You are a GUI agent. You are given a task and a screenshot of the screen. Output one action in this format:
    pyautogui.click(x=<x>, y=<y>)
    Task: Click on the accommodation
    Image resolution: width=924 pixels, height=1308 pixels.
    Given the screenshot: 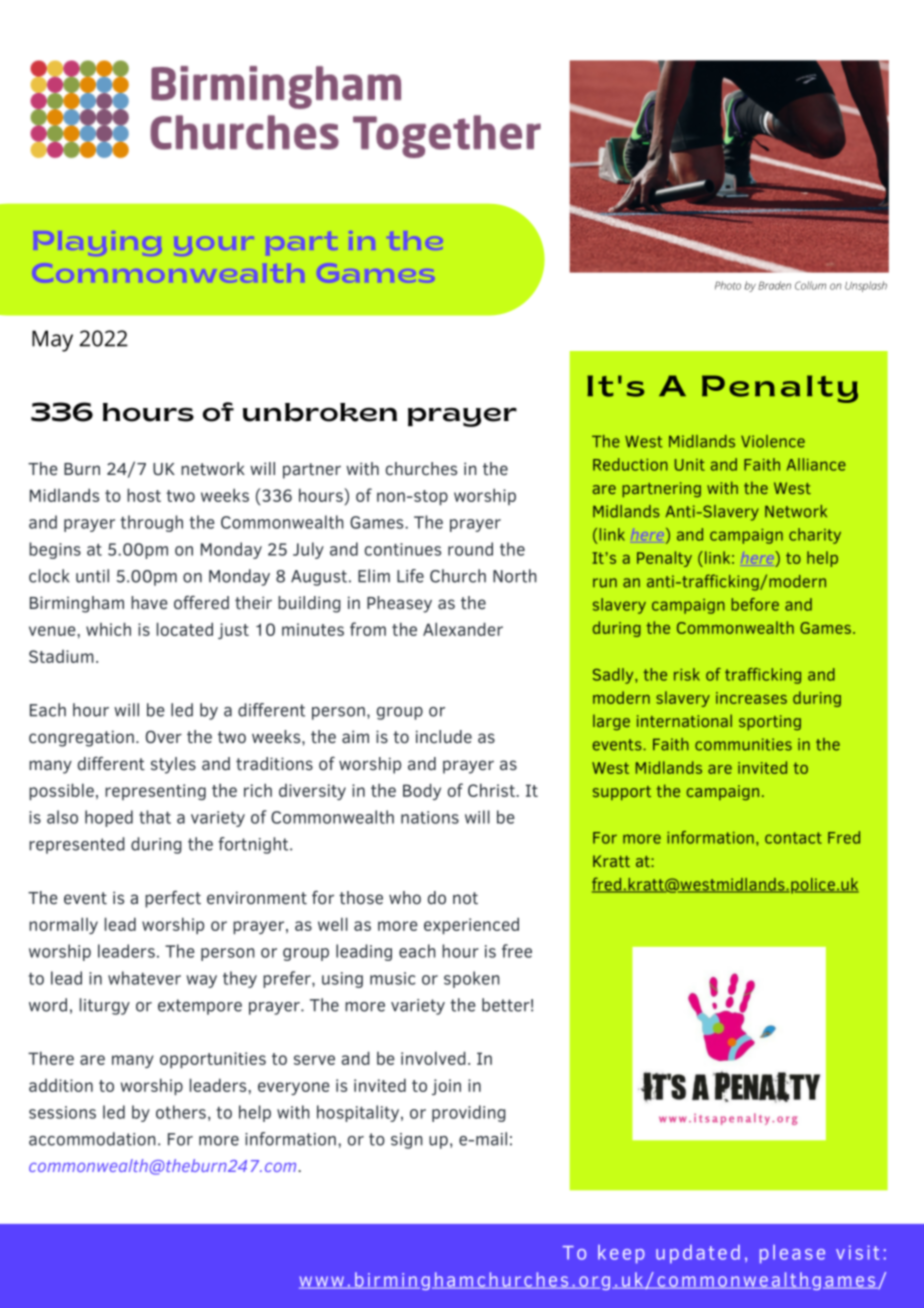 What is the action you would take?
    pyautogui.click(x=92, y=1139)
